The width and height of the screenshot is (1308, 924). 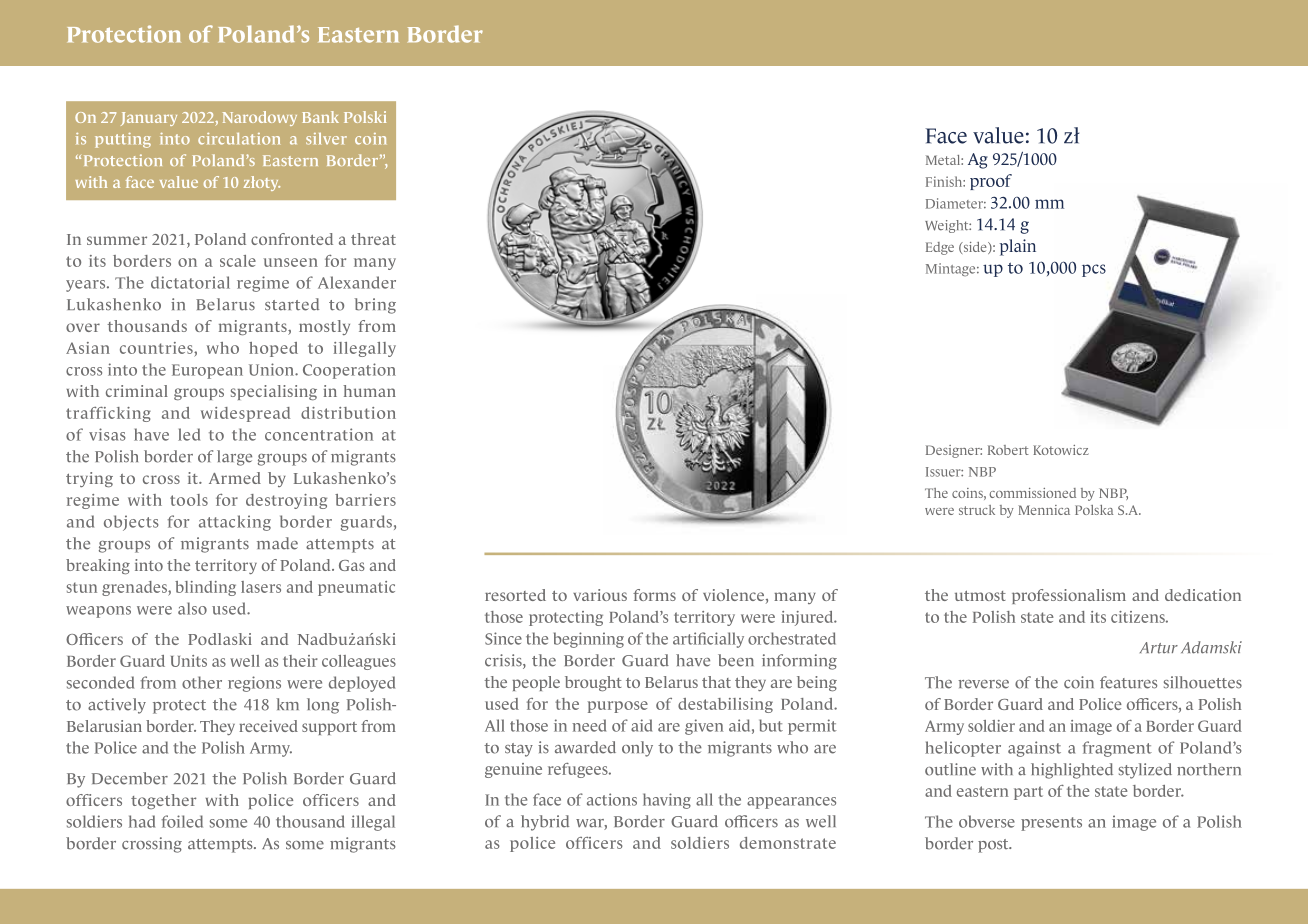 I want to click on Units, so click(x=189, y=661).
